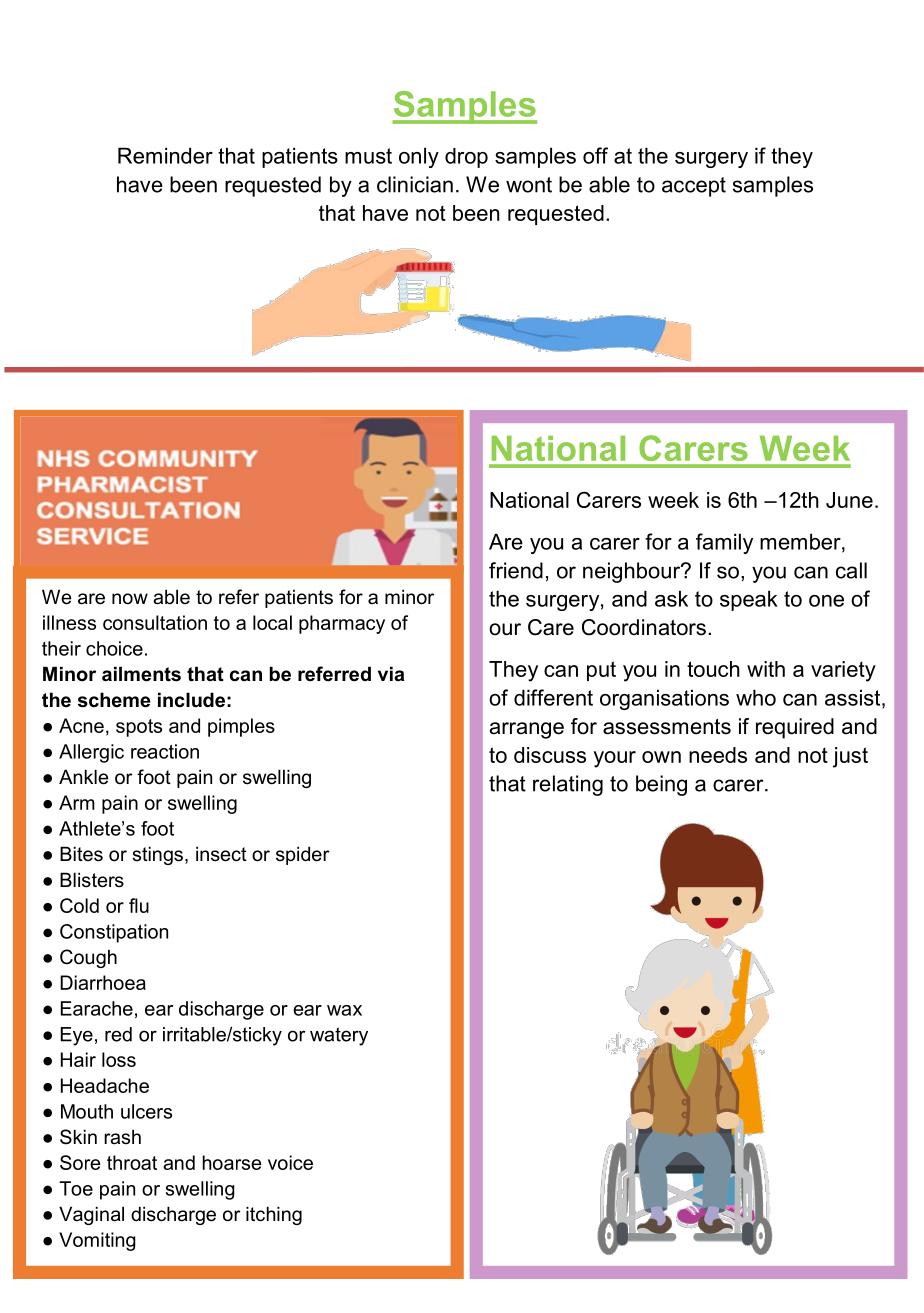 This screenshot has width=924, height=1313. Describe the element at coordinates (724, 543) in the screenshot. I see `family` at that location.
